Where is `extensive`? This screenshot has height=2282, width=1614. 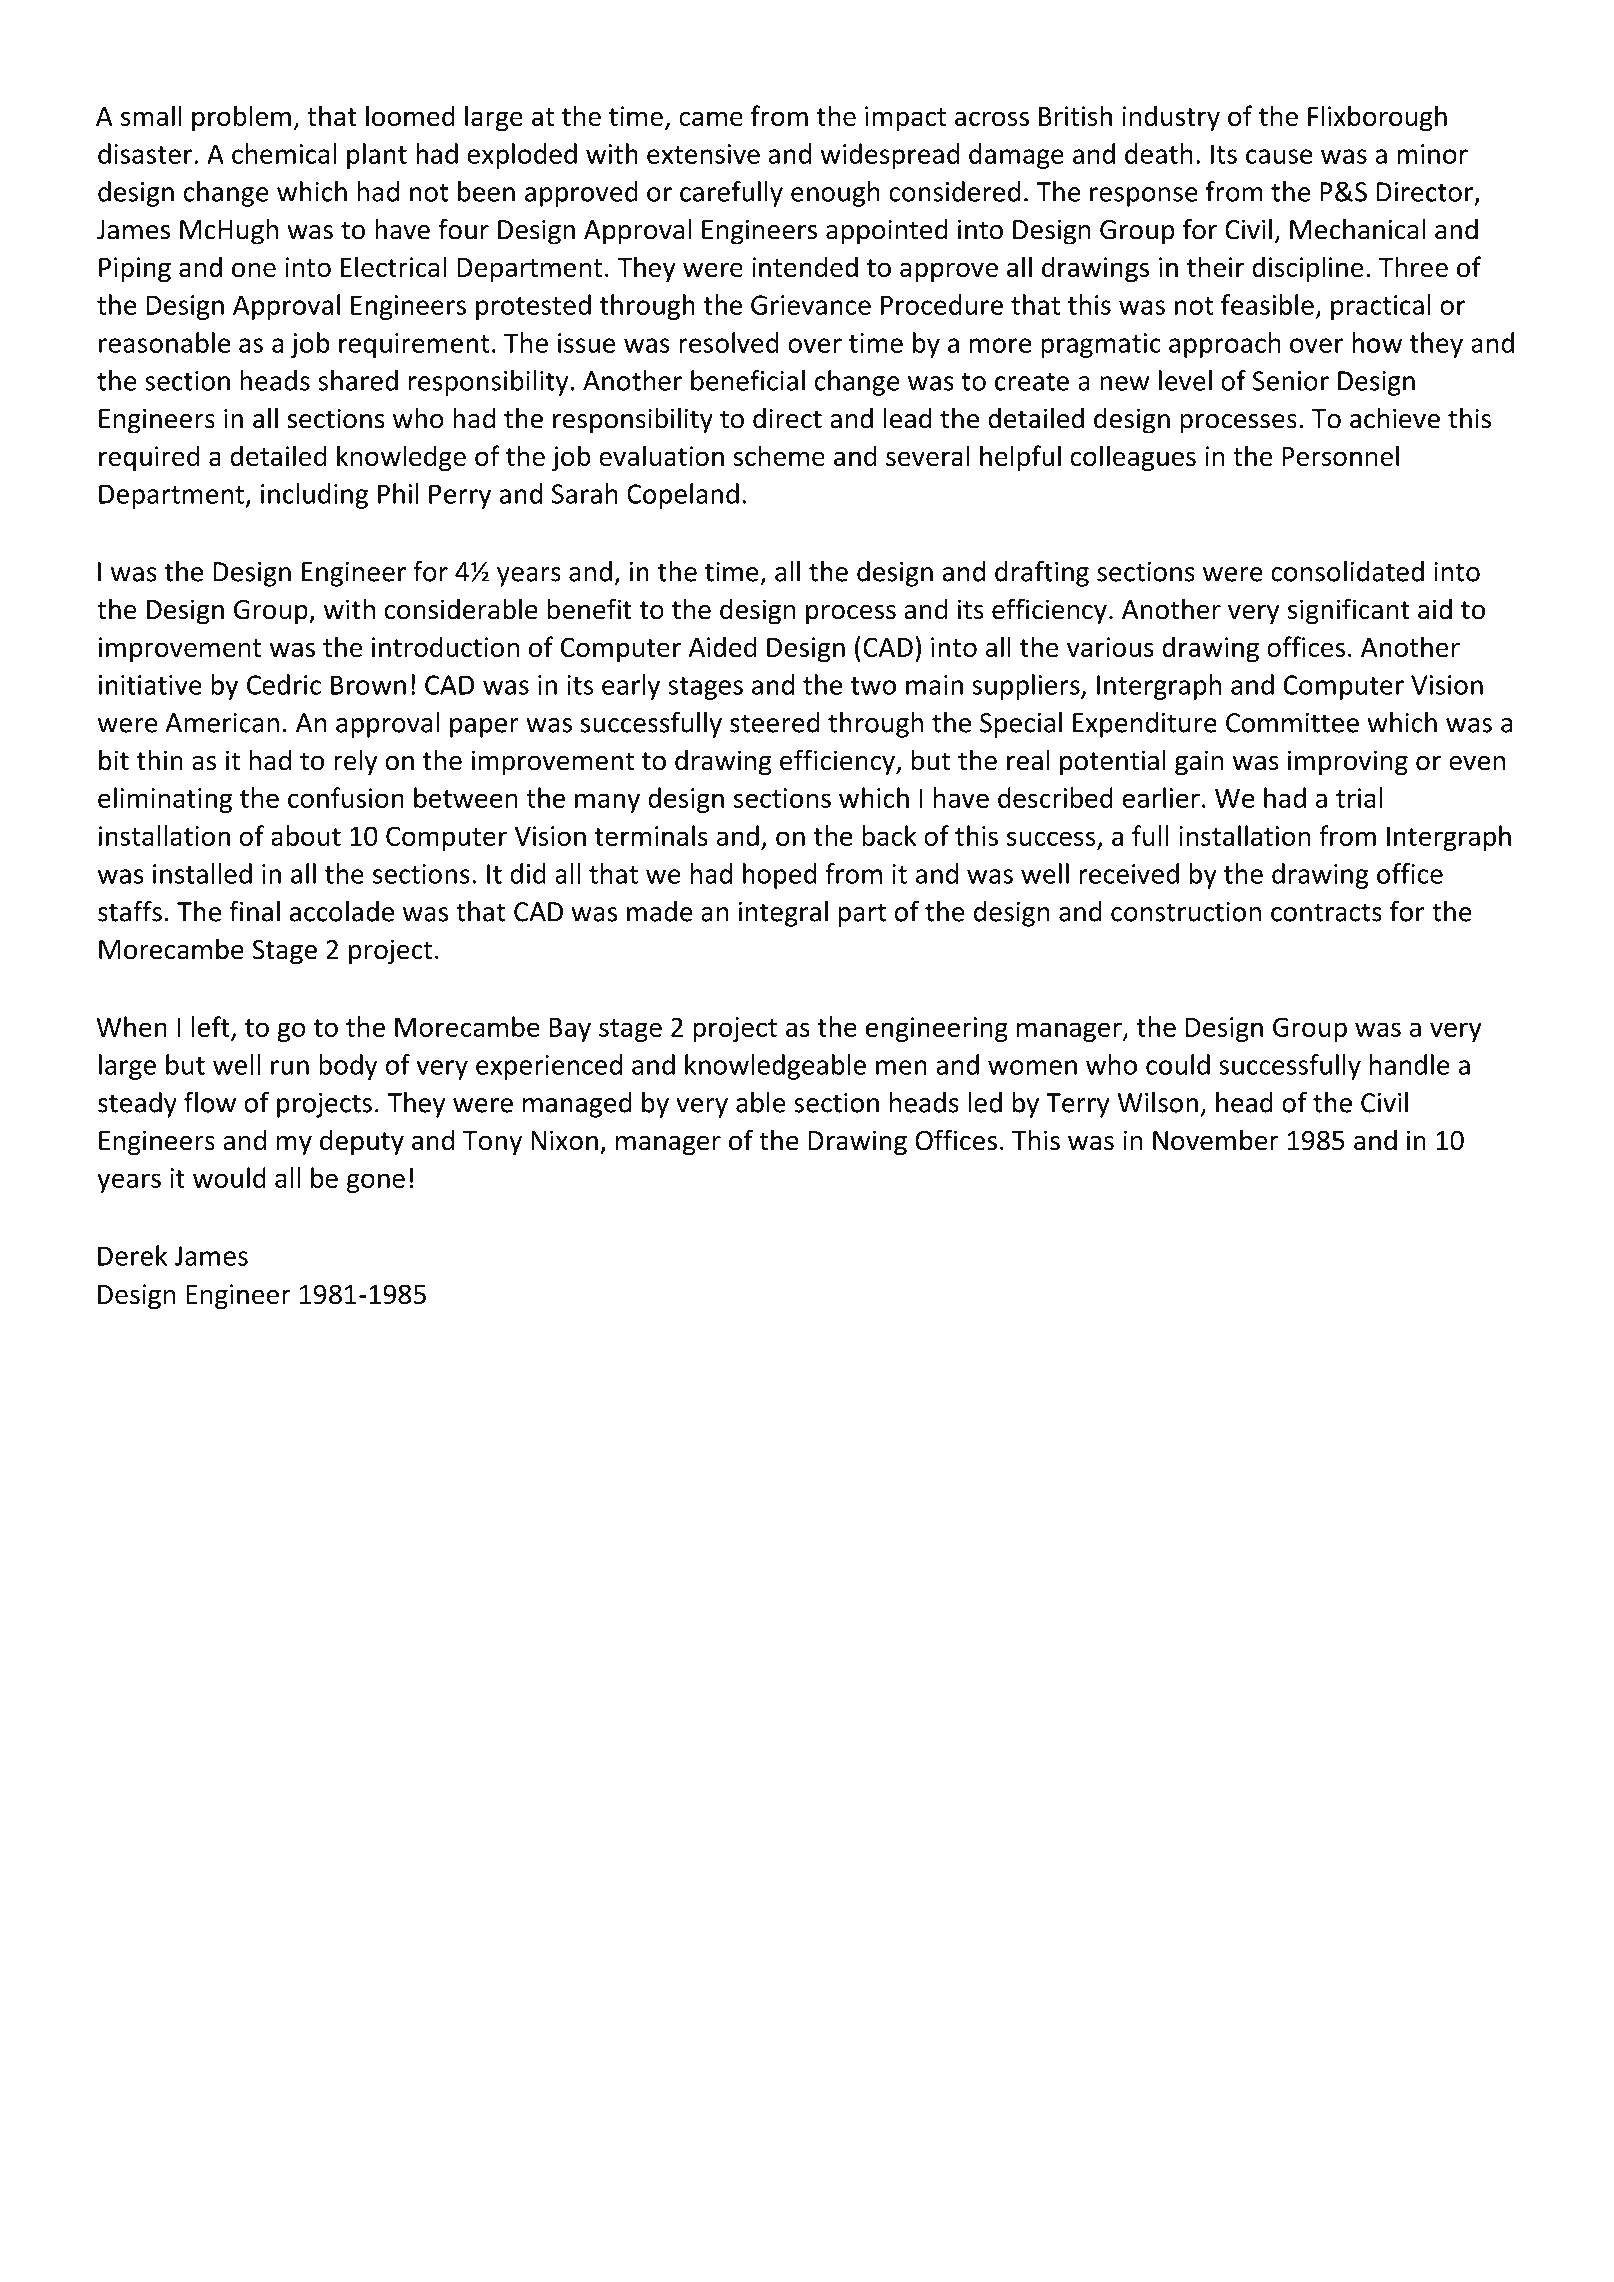
extensive is located at coordinates (703, 154).
